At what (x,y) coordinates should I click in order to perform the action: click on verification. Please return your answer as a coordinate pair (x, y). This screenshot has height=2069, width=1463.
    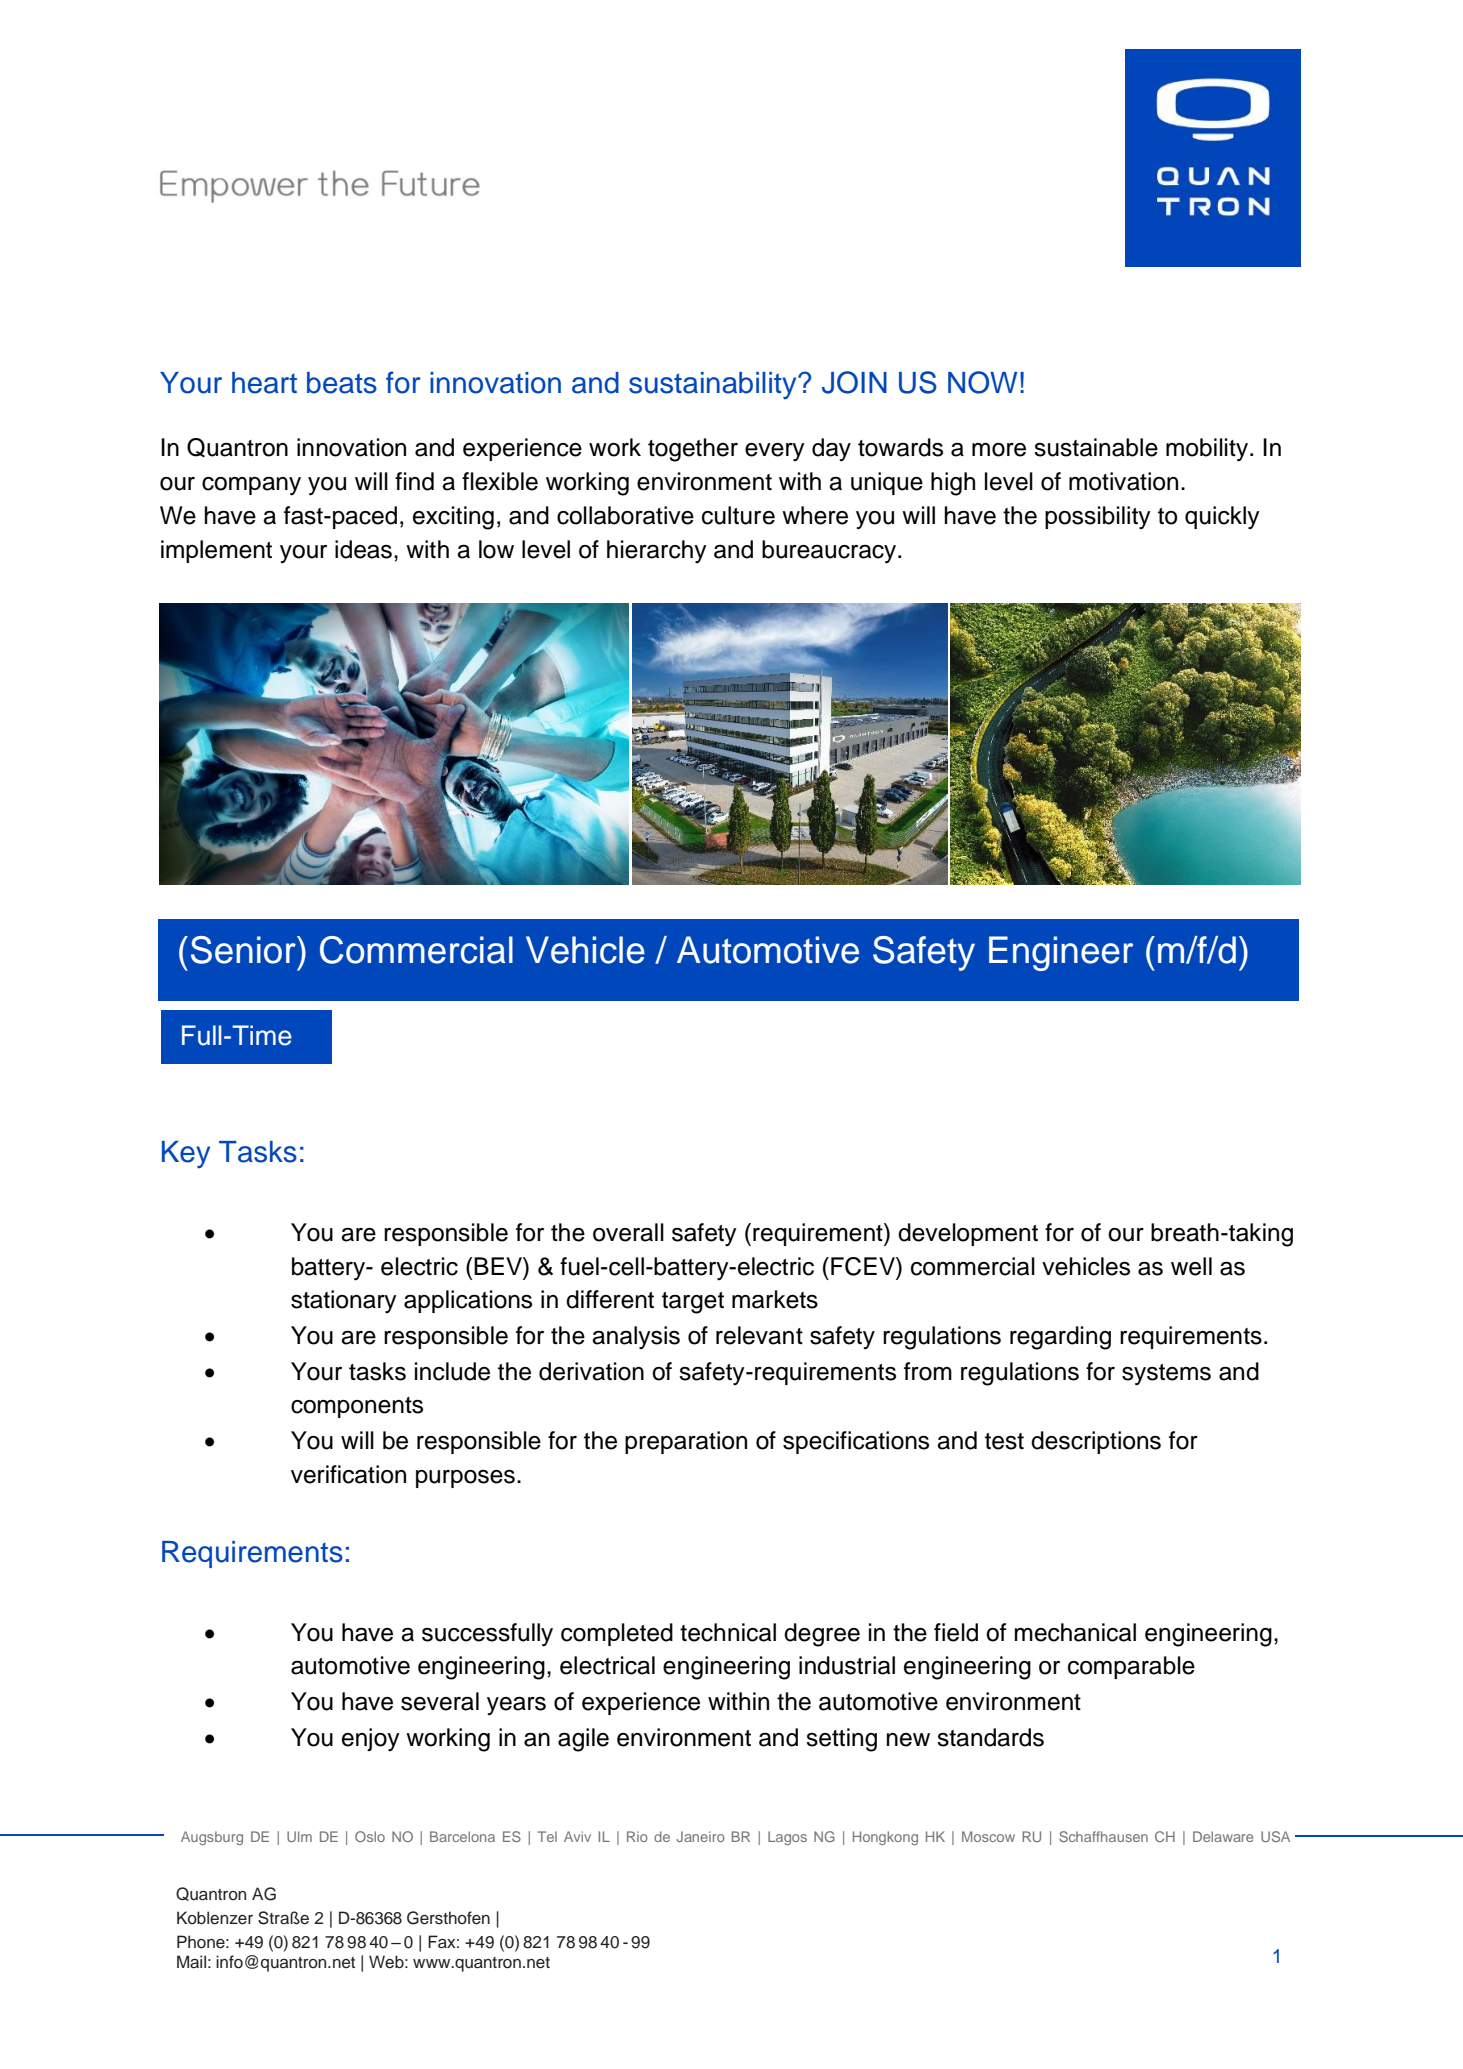
    Looking at the image, I should click on (348, 1474).
